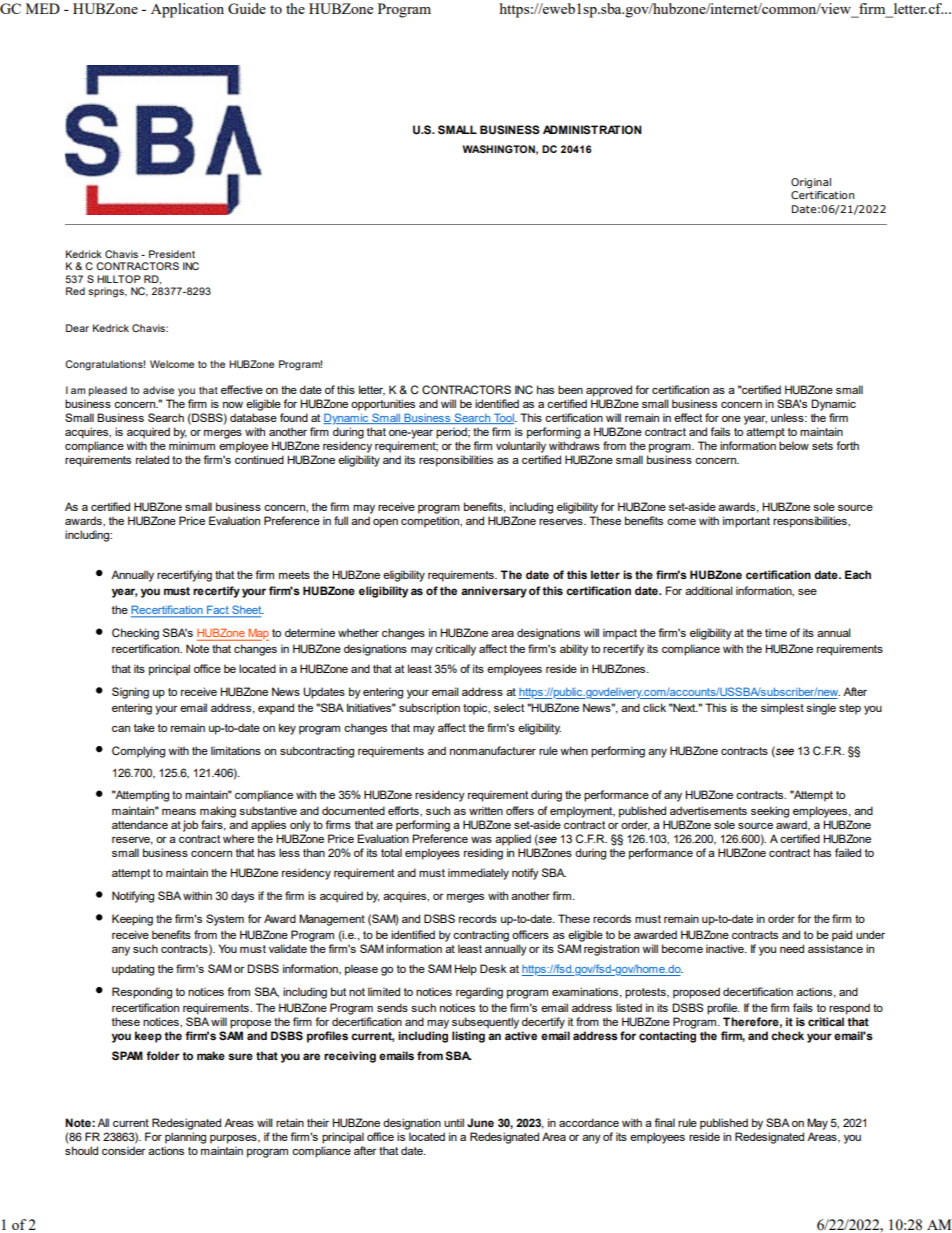 Image resolution: width=952 pixels, height=1233 pixels. I want to click on planning, so click(185, 1138).
